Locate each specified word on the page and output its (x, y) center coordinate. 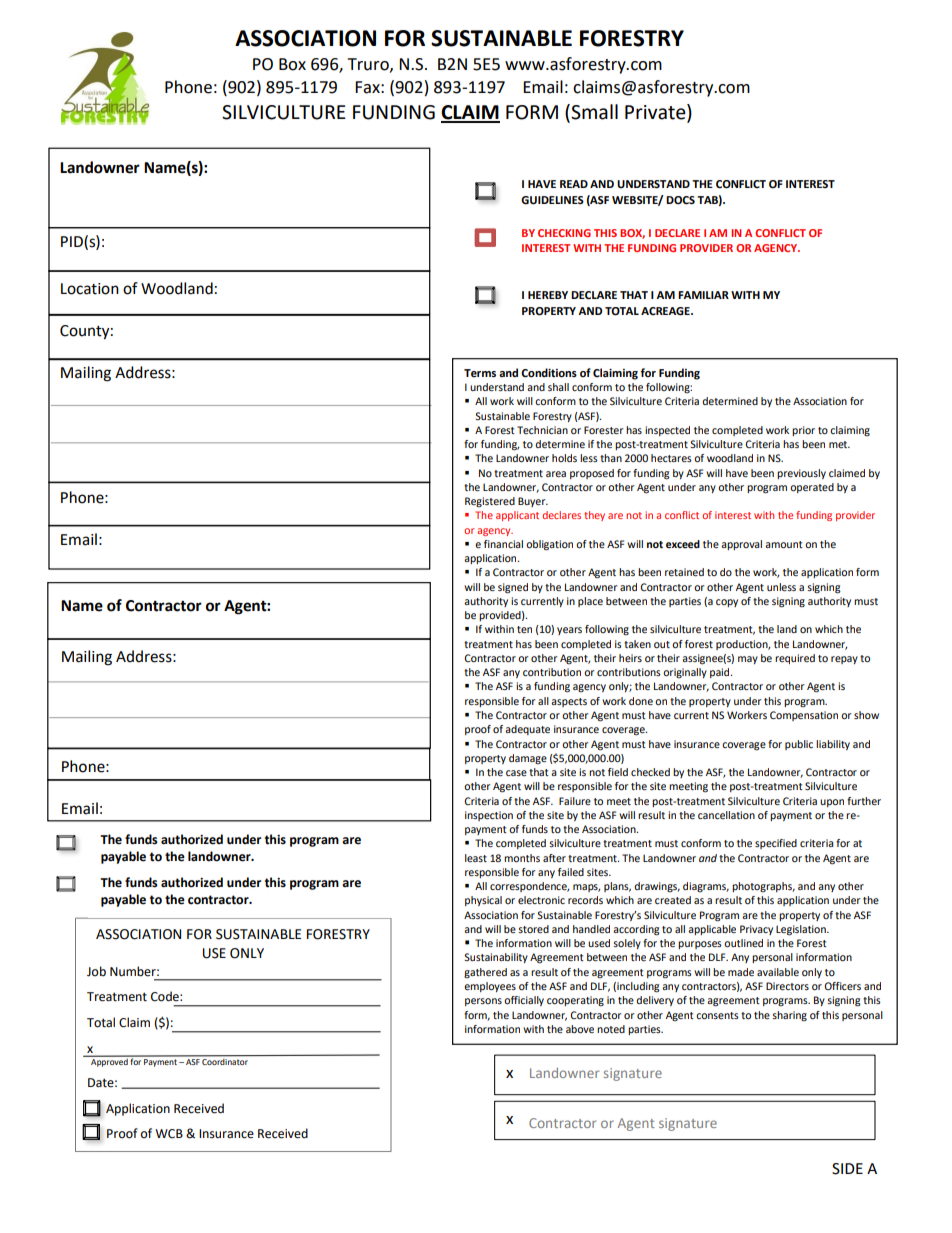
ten (524, 629)
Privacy (756, 930)
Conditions (549, 373)
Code (166, 996)
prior (803, 431)
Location (90, 289)
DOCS (680, 200)
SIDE (847, 1169)
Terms (480, 373)
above (580, 1029)
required (795, 659)
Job (96, 971)
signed (513, 588)
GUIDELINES (552, 200)
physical (483, 901)
